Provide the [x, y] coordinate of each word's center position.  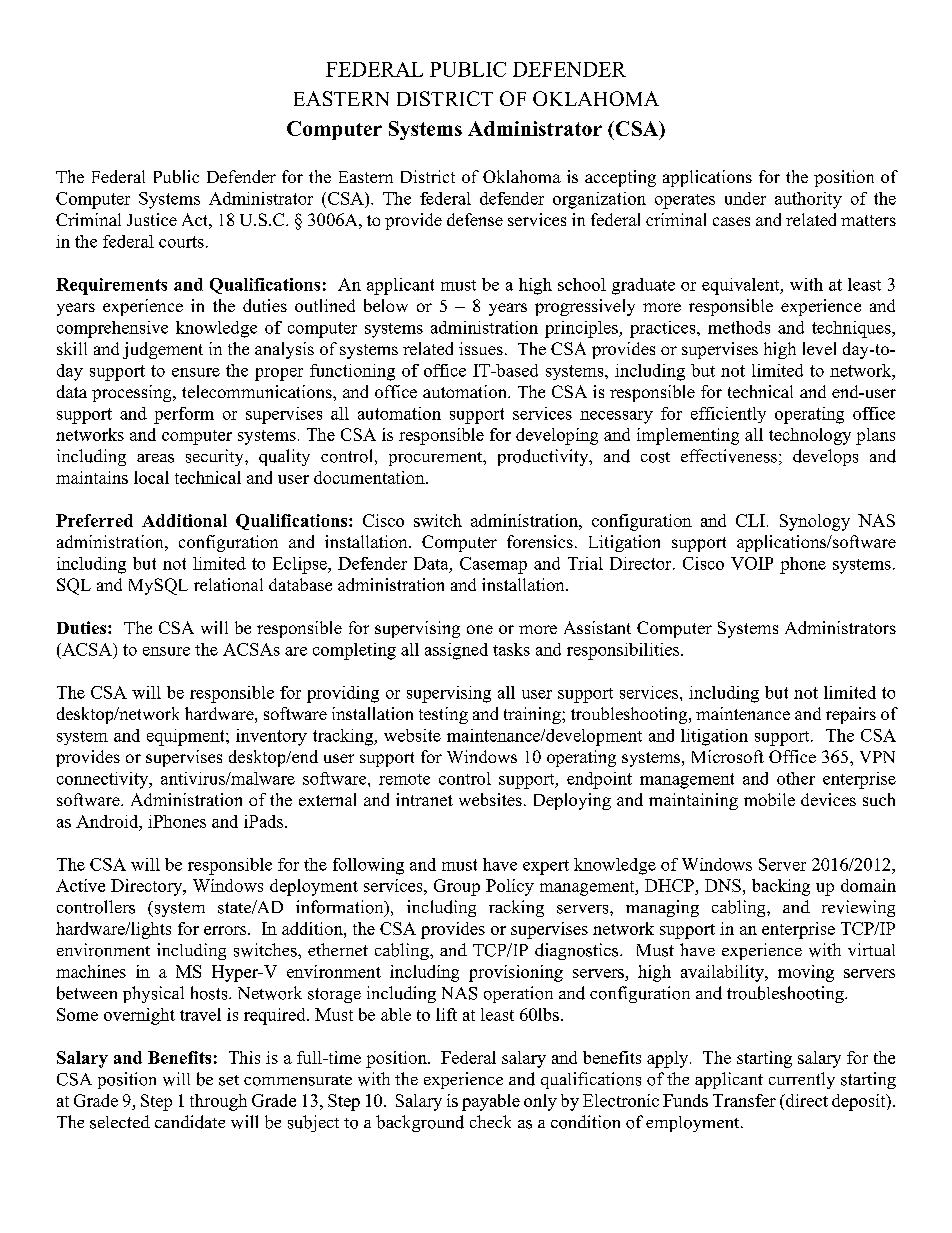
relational [228, 584]
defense [475, 219]
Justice [152, 219]
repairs [851, 715]
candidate [190, 1122]
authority [808, 200]
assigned [456, 651]
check [490, 1121]
